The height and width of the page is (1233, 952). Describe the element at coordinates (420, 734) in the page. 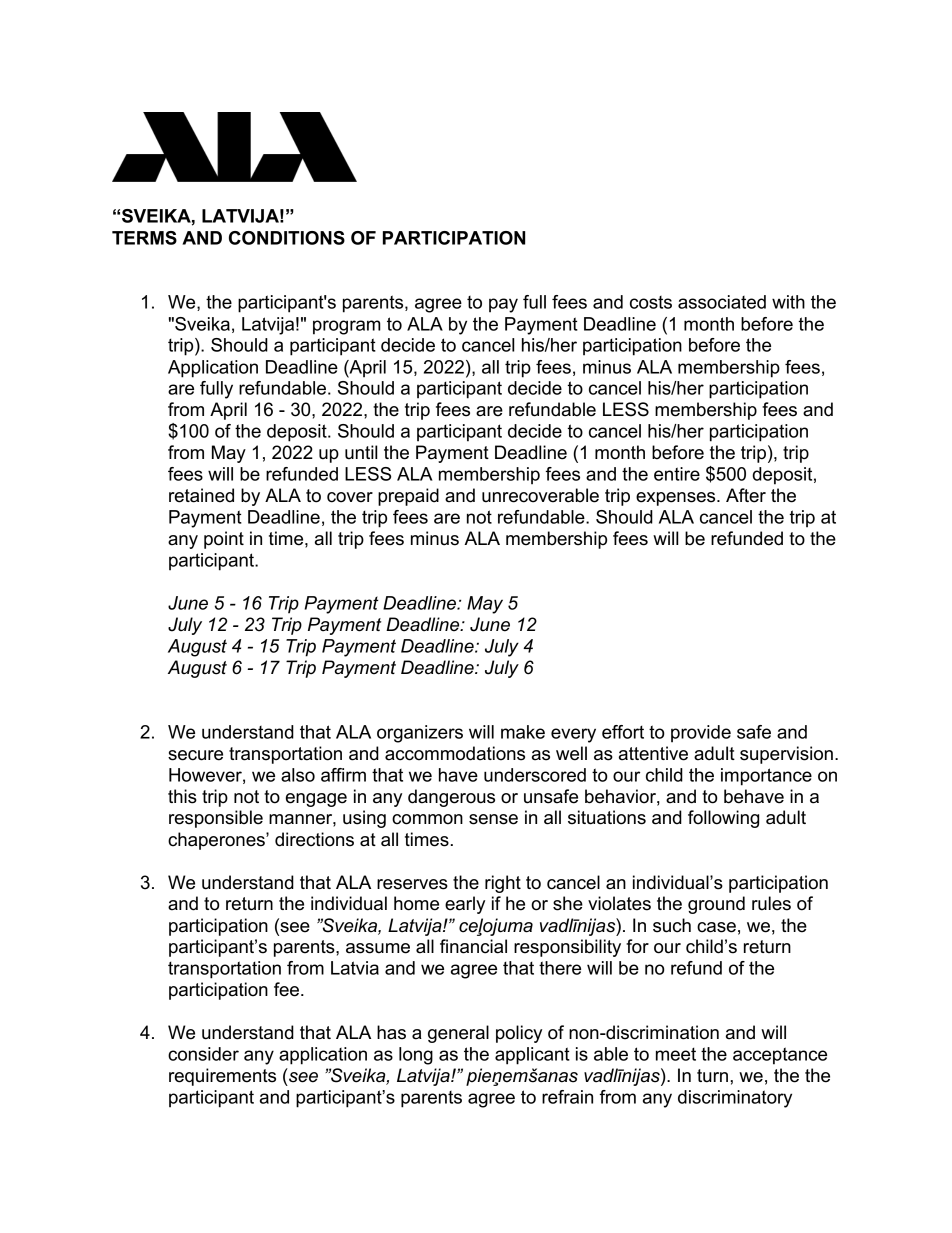

I see `organizers` at that location.
